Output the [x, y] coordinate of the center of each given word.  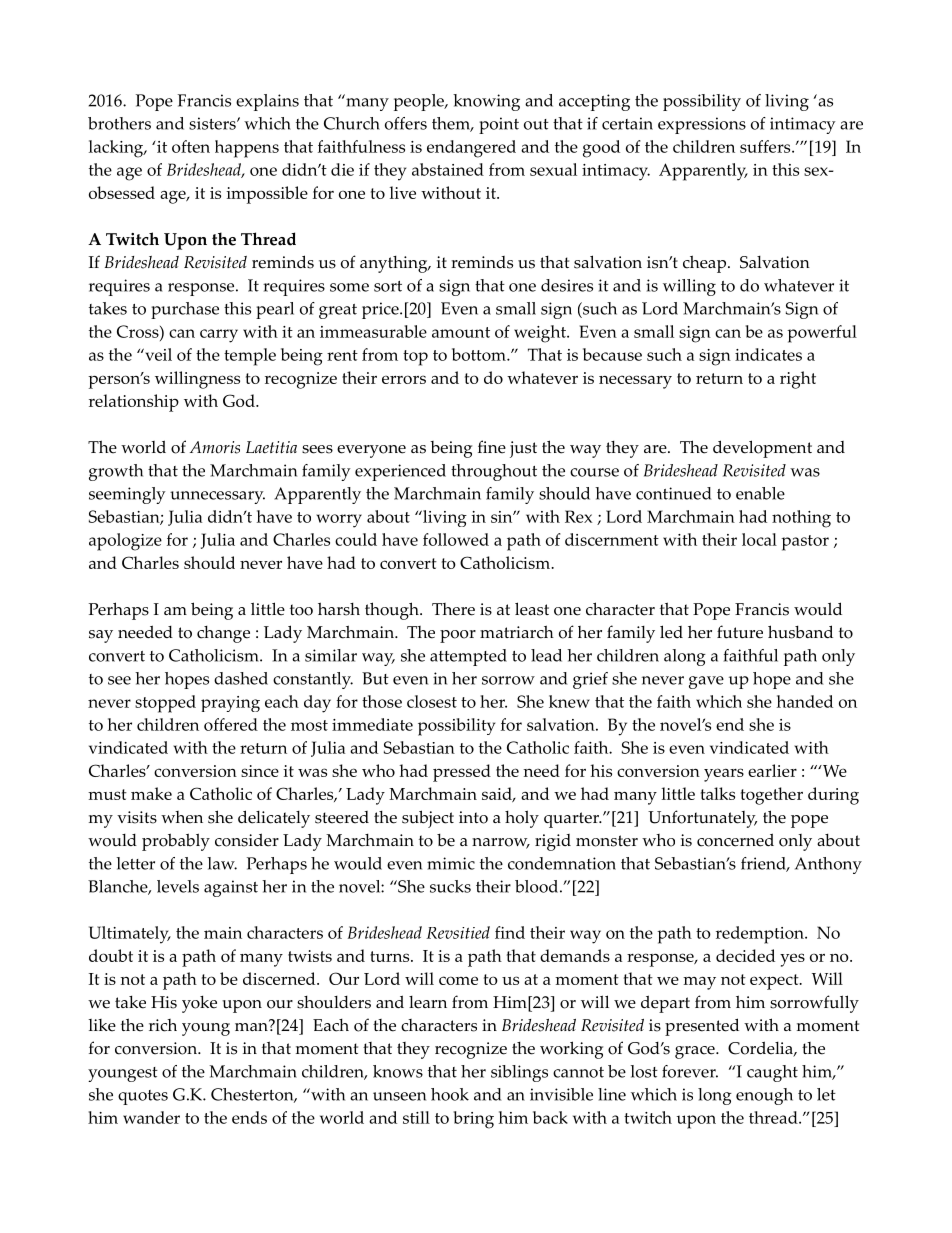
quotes [143, 1097]
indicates [768, 354]
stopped [165, 704]
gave [706, 682]
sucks [450, 886]
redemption [761, 935]
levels [178, 886]
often [191, 146]
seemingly [127, 495]
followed [456, 539]
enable [760, 493]
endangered [471, 149]
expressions [702, 125]
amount [461, 332]
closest [432, 701]
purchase [185, 310]
